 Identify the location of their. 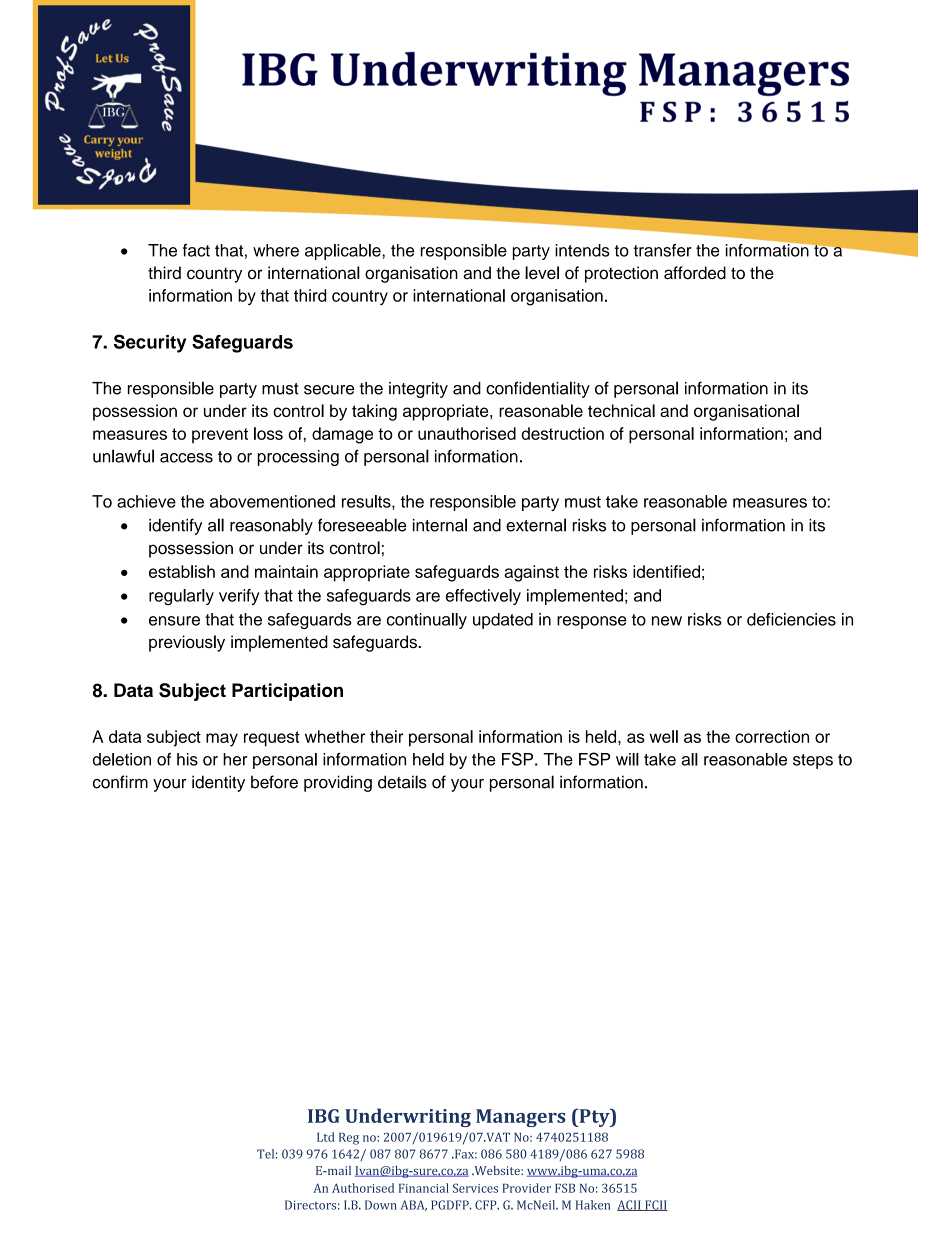
(386, 736).
